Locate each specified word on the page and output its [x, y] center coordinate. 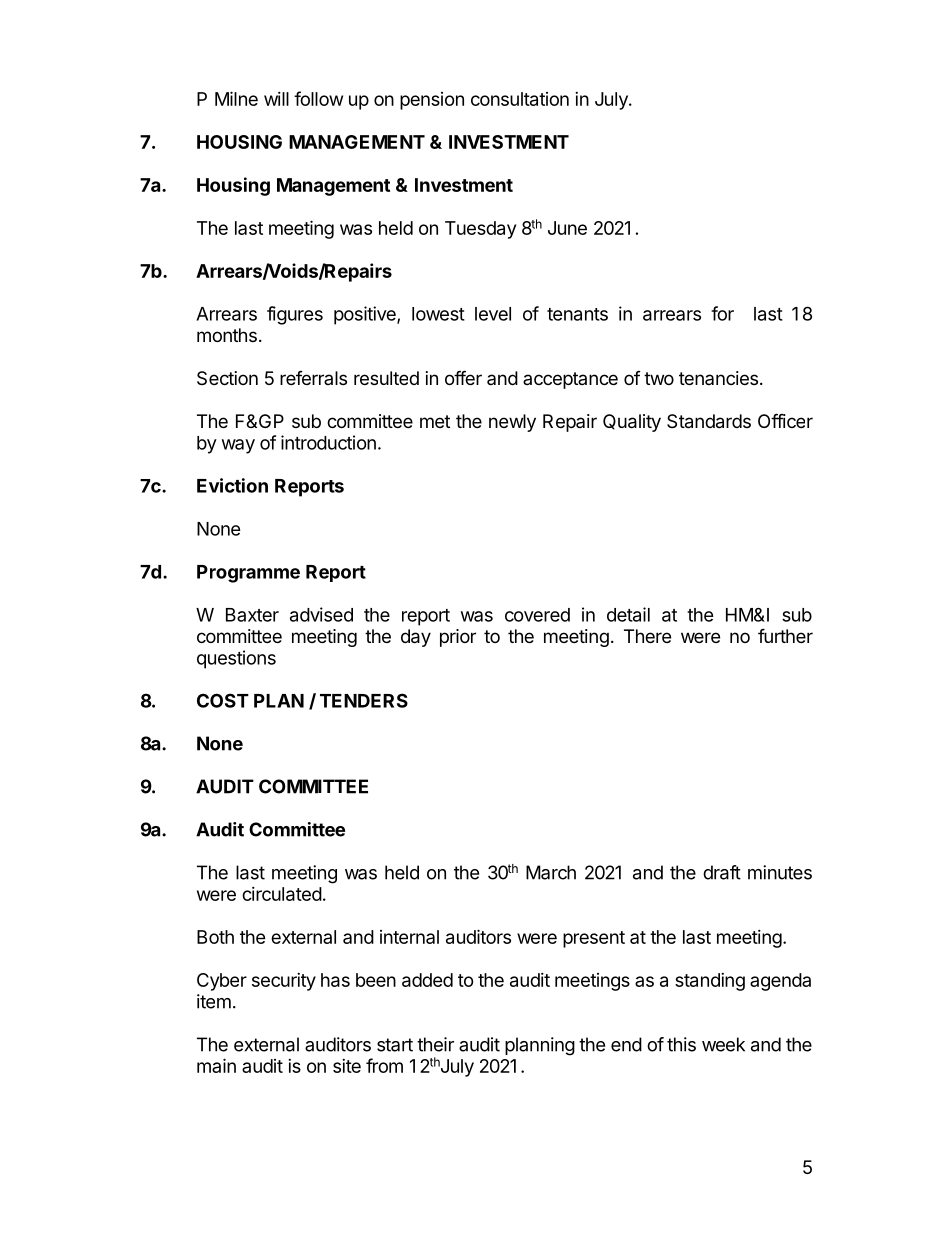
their [435, 1044]
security [284, 982]
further [785, 635]
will [276, 99]
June [567, 228]
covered [537, 615]
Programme [248, 574]
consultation [520, 99]
